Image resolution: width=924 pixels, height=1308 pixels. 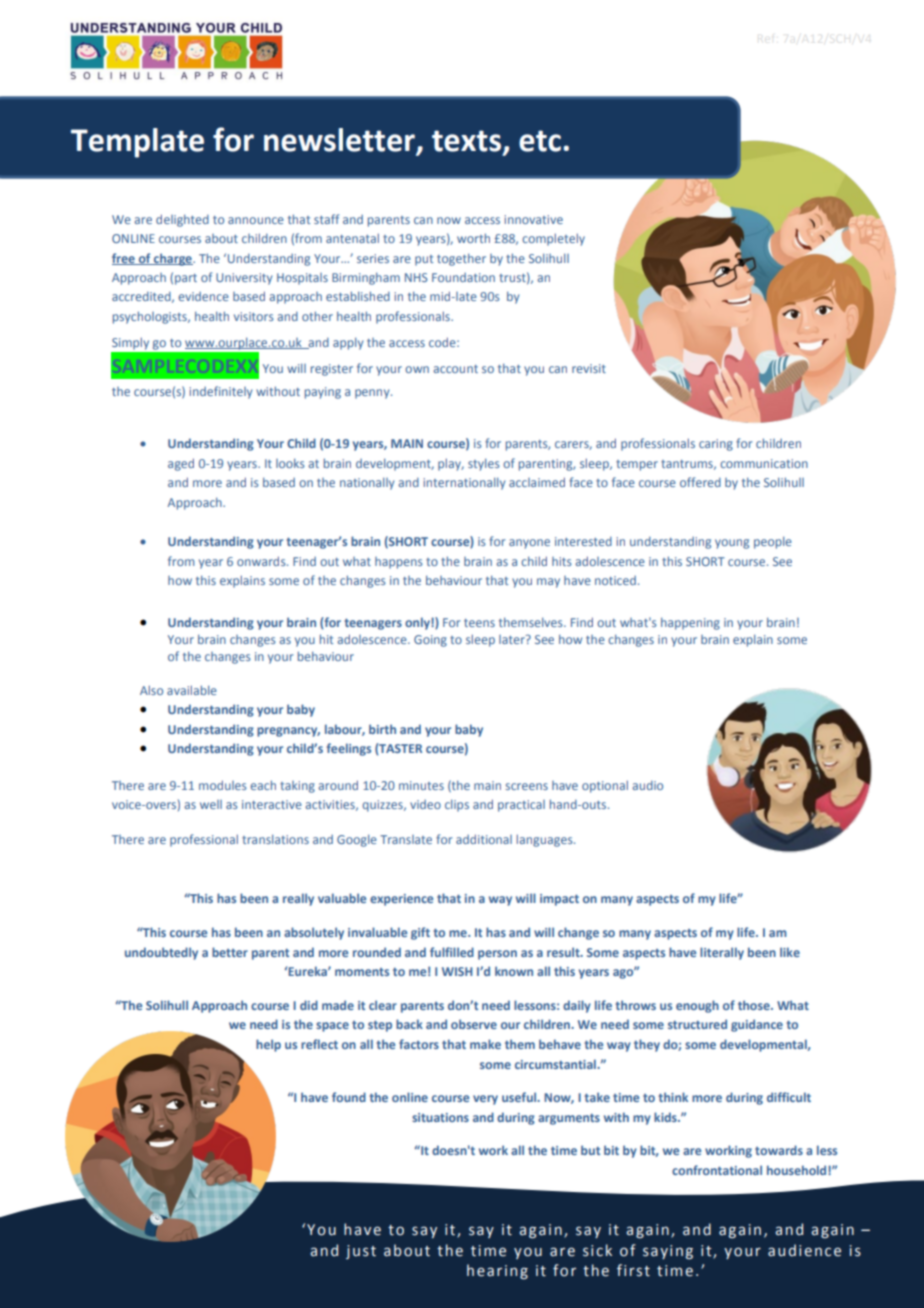 What do you see at coordinates (466, 141) in the document?
I see `texts` at bounding box center [466, 141].
